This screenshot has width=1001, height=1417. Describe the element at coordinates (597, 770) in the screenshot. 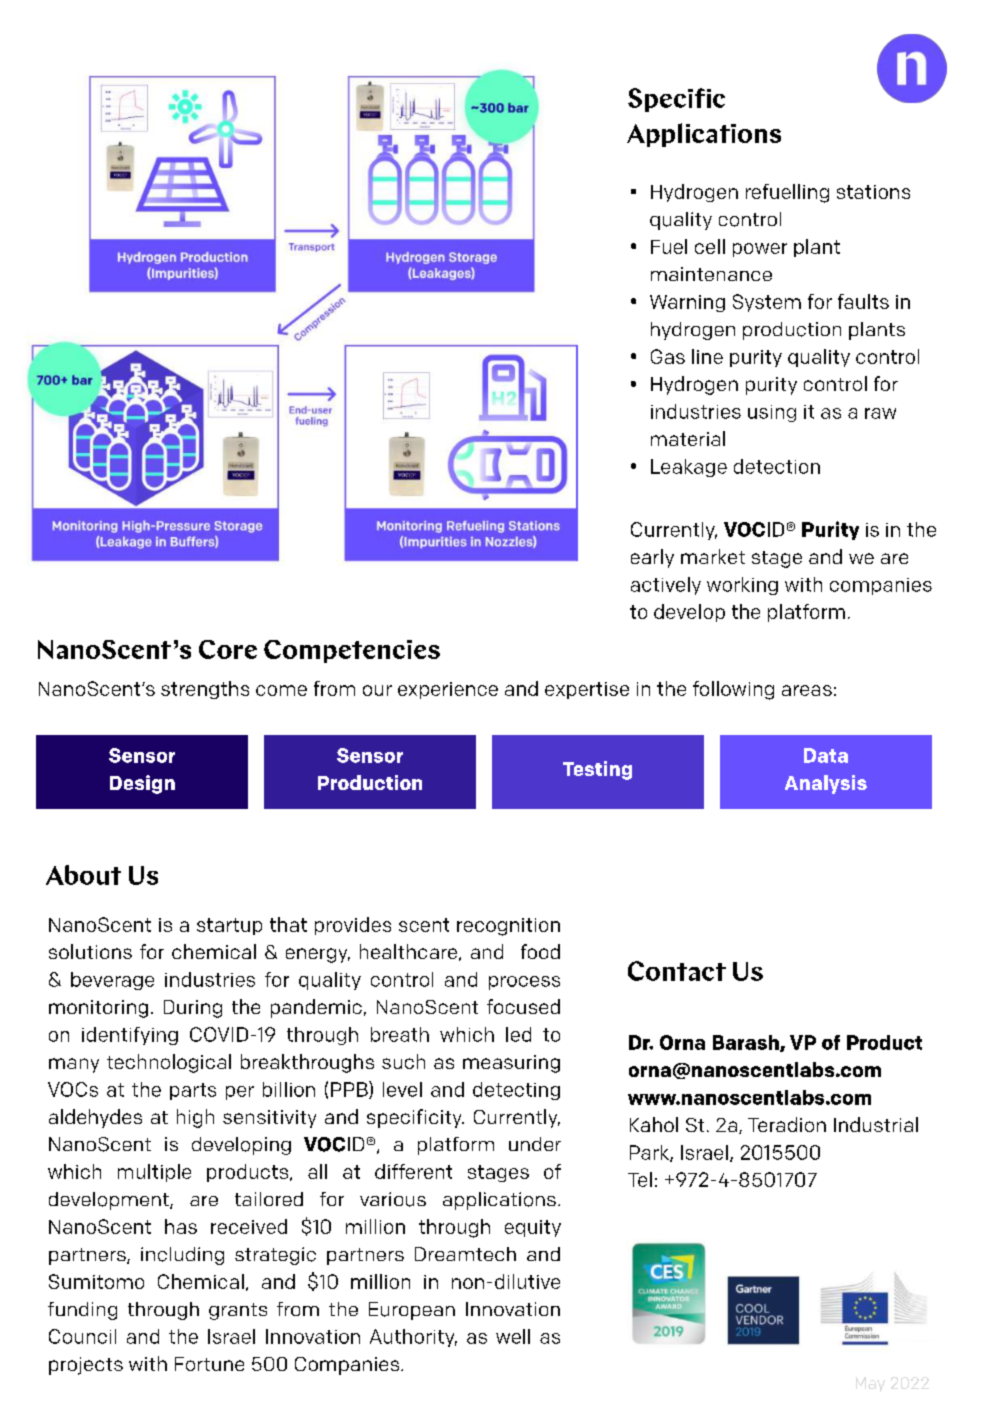

I see `Testing` at that location.
